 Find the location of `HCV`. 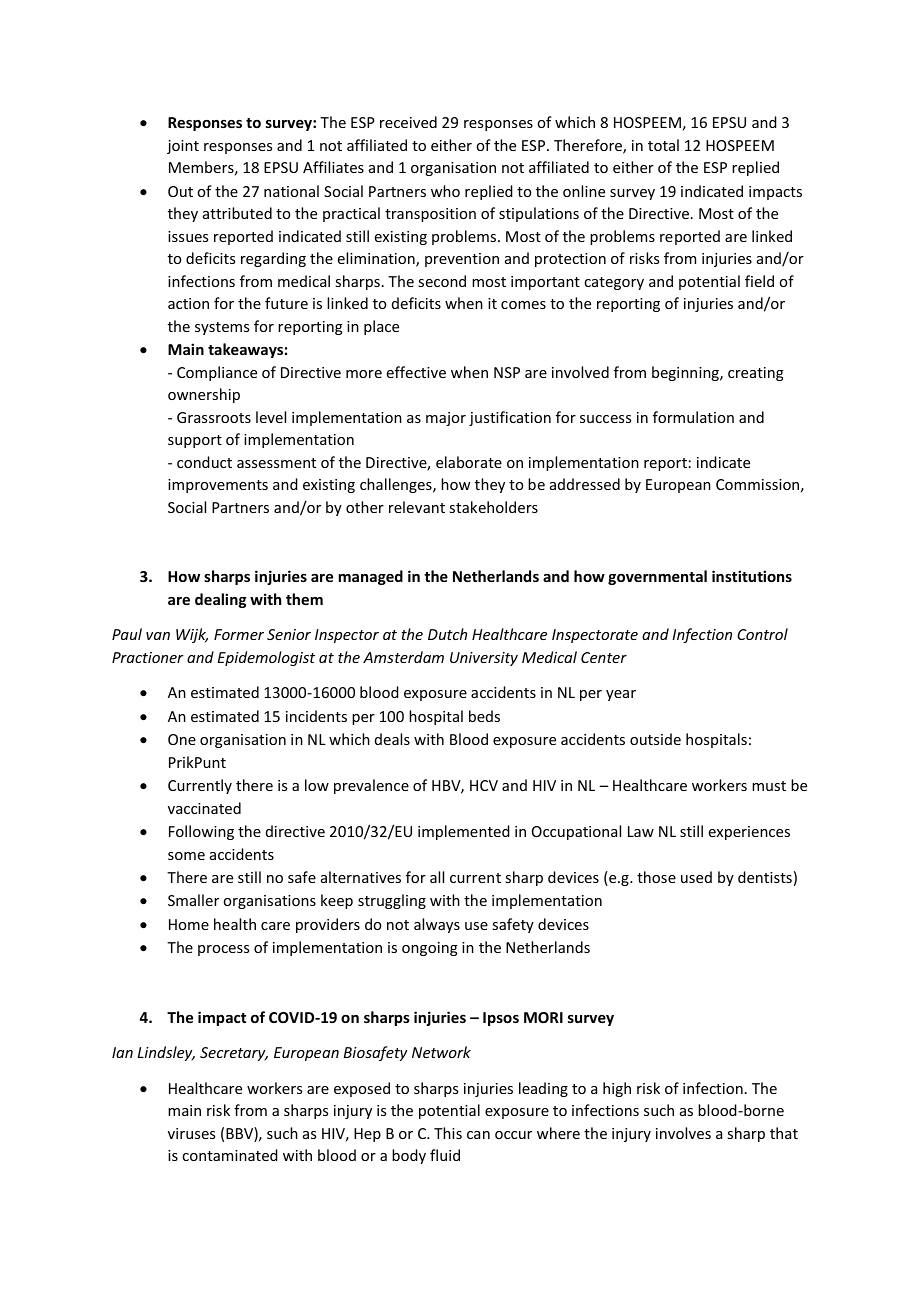

HCV is located at coordinates (484, 785).
